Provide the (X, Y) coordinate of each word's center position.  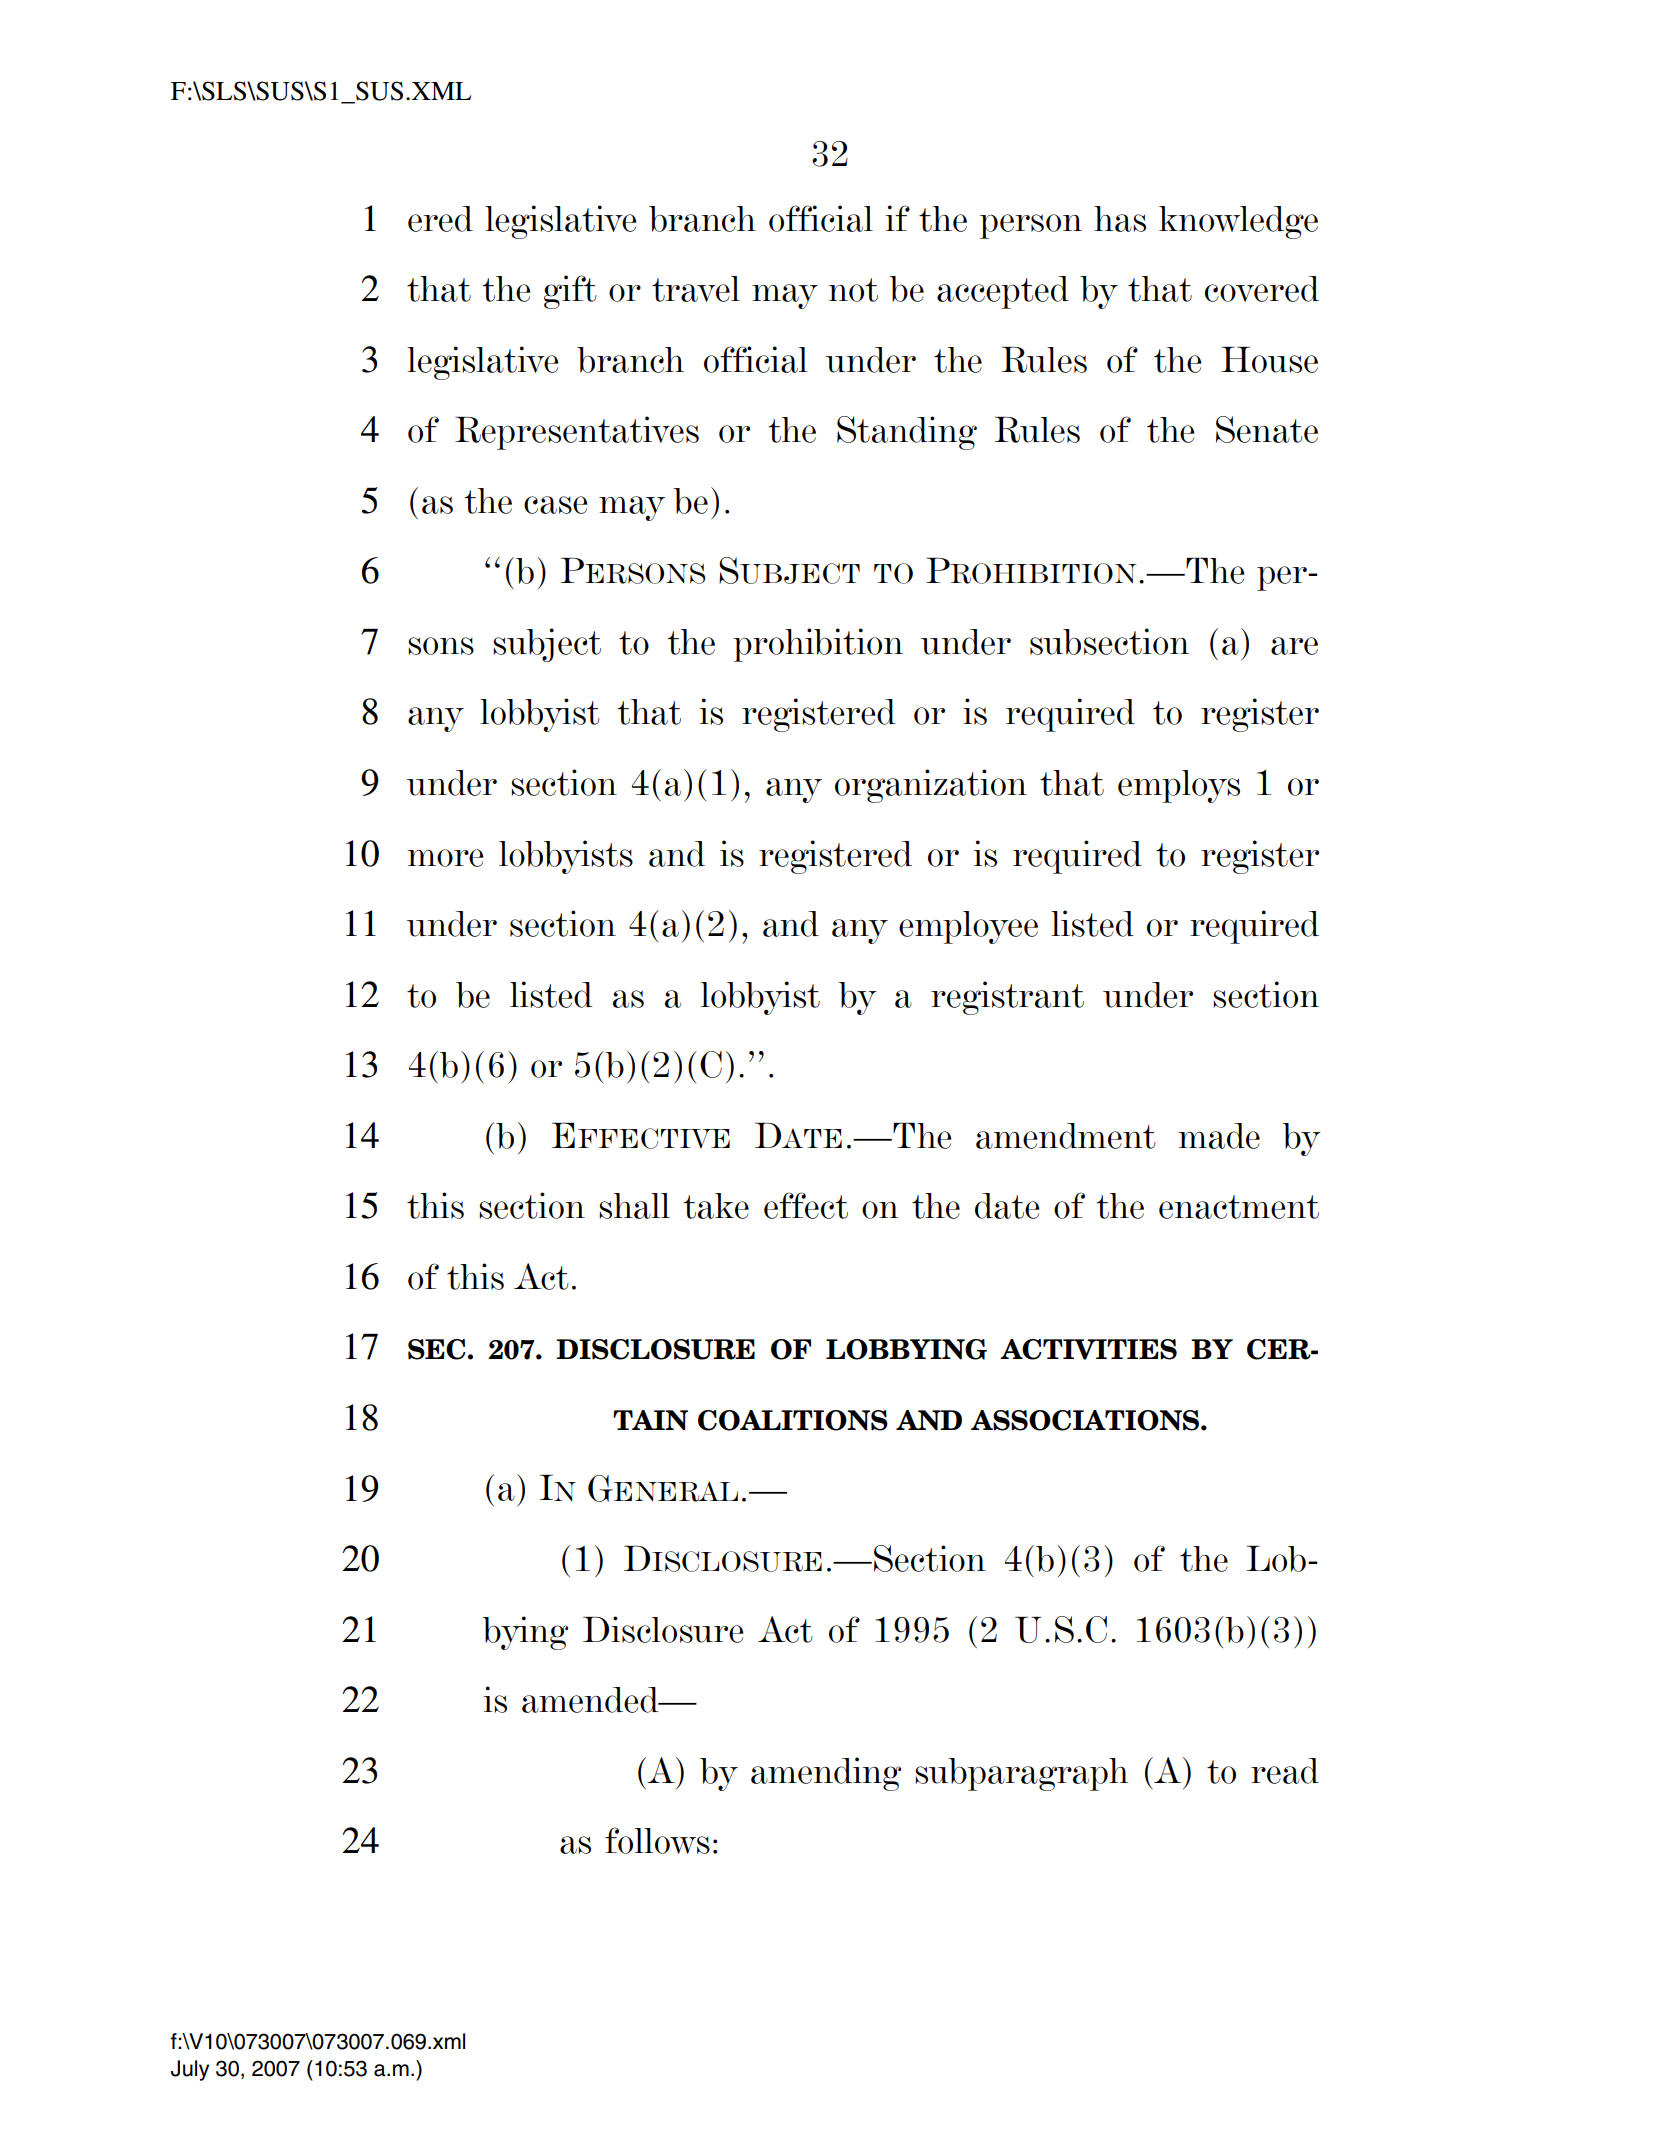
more (445, 858)
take (716, 1206)
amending (826, 1774)
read (1285, 1771)
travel (696, 289)
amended (591, 1700)
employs (1179, 786)
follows (657, 1840)
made (1219, 1136)
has (1120, 219)
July (190, 2070)
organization (931, 786)
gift (570, 292)
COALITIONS (793, 1420)
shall (634, 1206)
